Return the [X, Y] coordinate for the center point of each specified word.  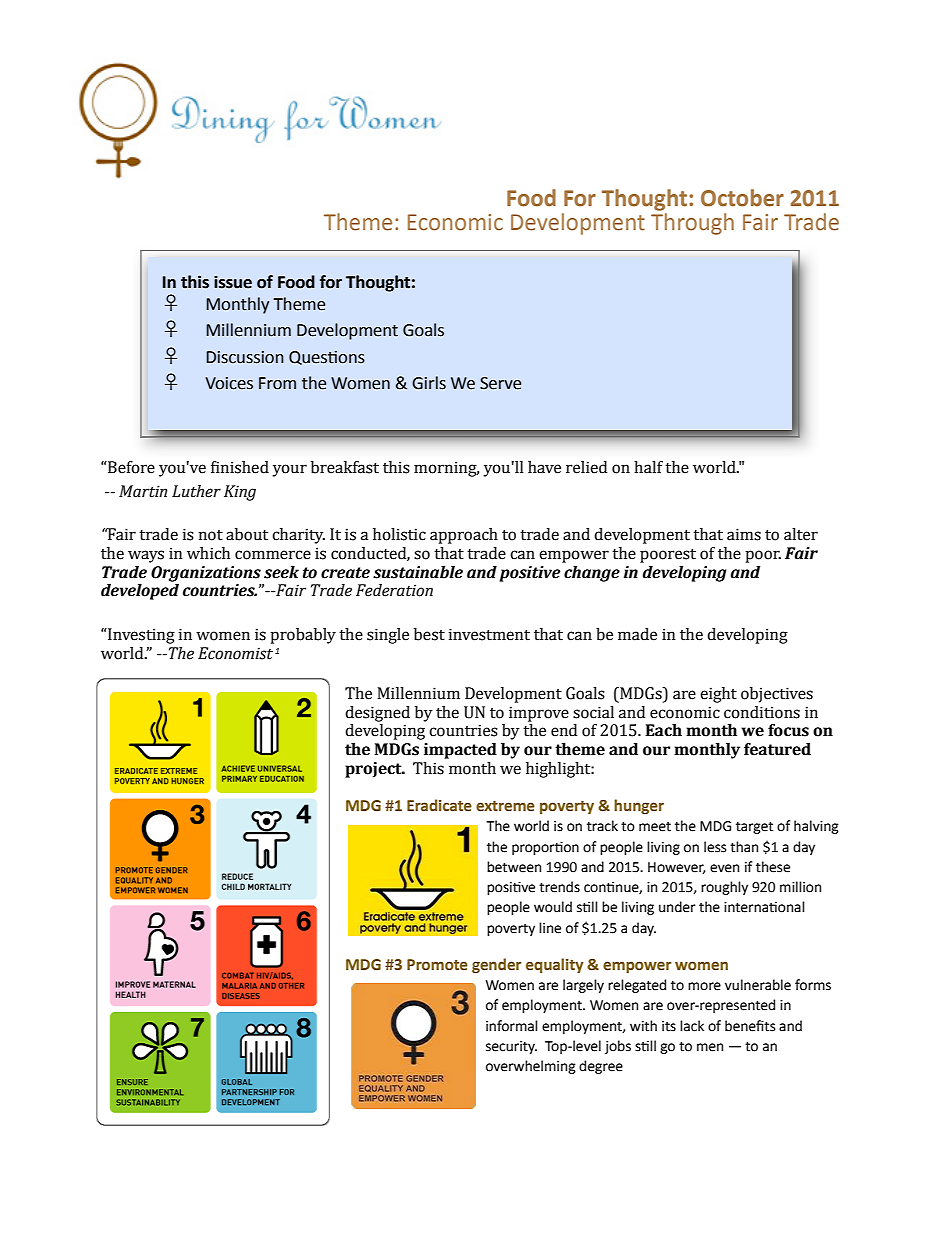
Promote [437, 965]
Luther [196, 491]
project [374, 770]
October [742, 198]
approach [464, 536]
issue [233, 282]
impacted [460, 751]
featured [777, 749]
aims [744, 534]
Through [692, 224]
